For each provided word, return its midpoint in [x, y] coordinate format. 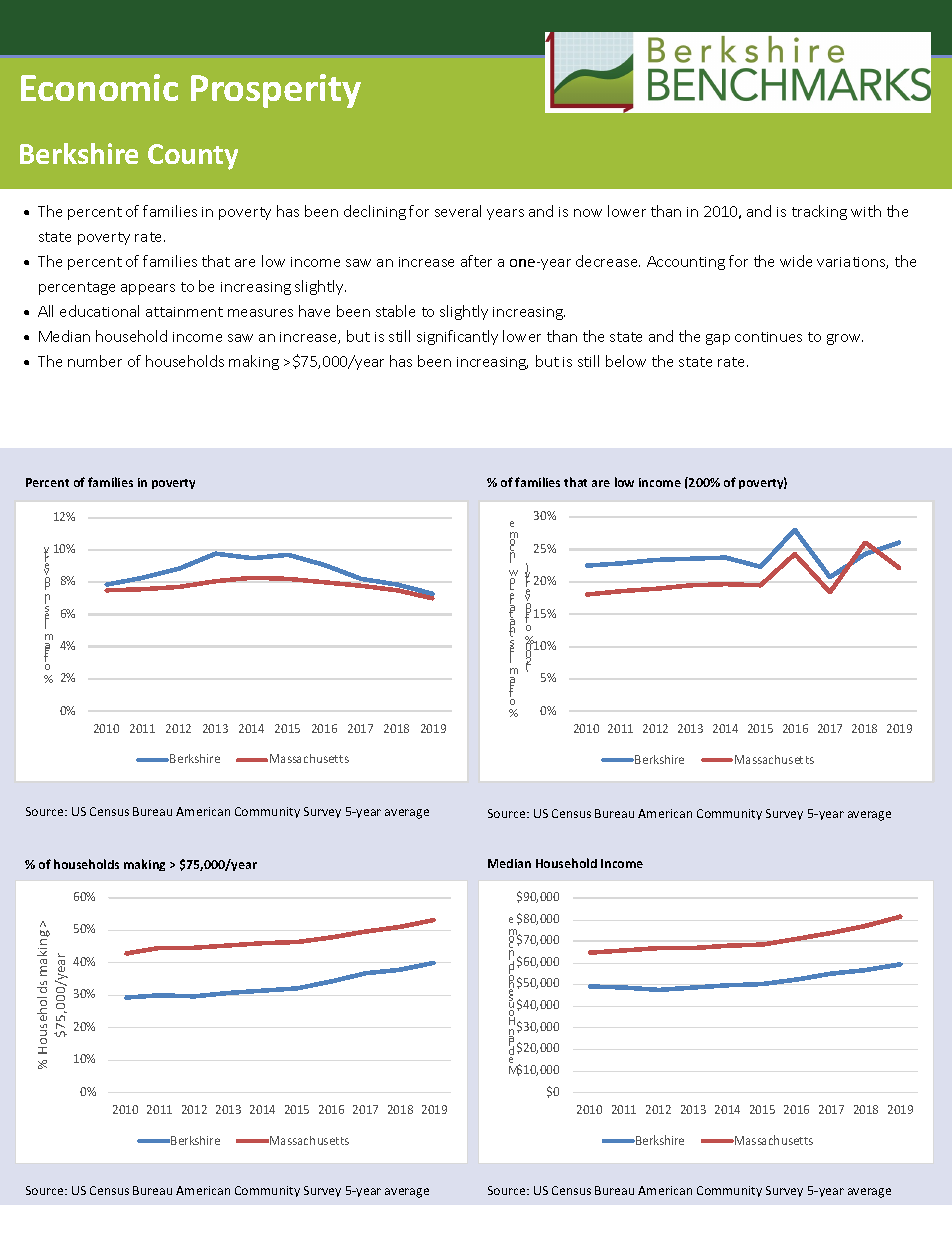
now [588, 213]
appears [148, 289]
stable [395, 311]
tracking [819, 212]
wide [796, 261]
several [458, 211]
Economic [99, 87]
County [193, 157]
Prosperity [276, 91]
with [866, 211]
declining [375, 212]
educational [99, 311]
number [95, 361]
